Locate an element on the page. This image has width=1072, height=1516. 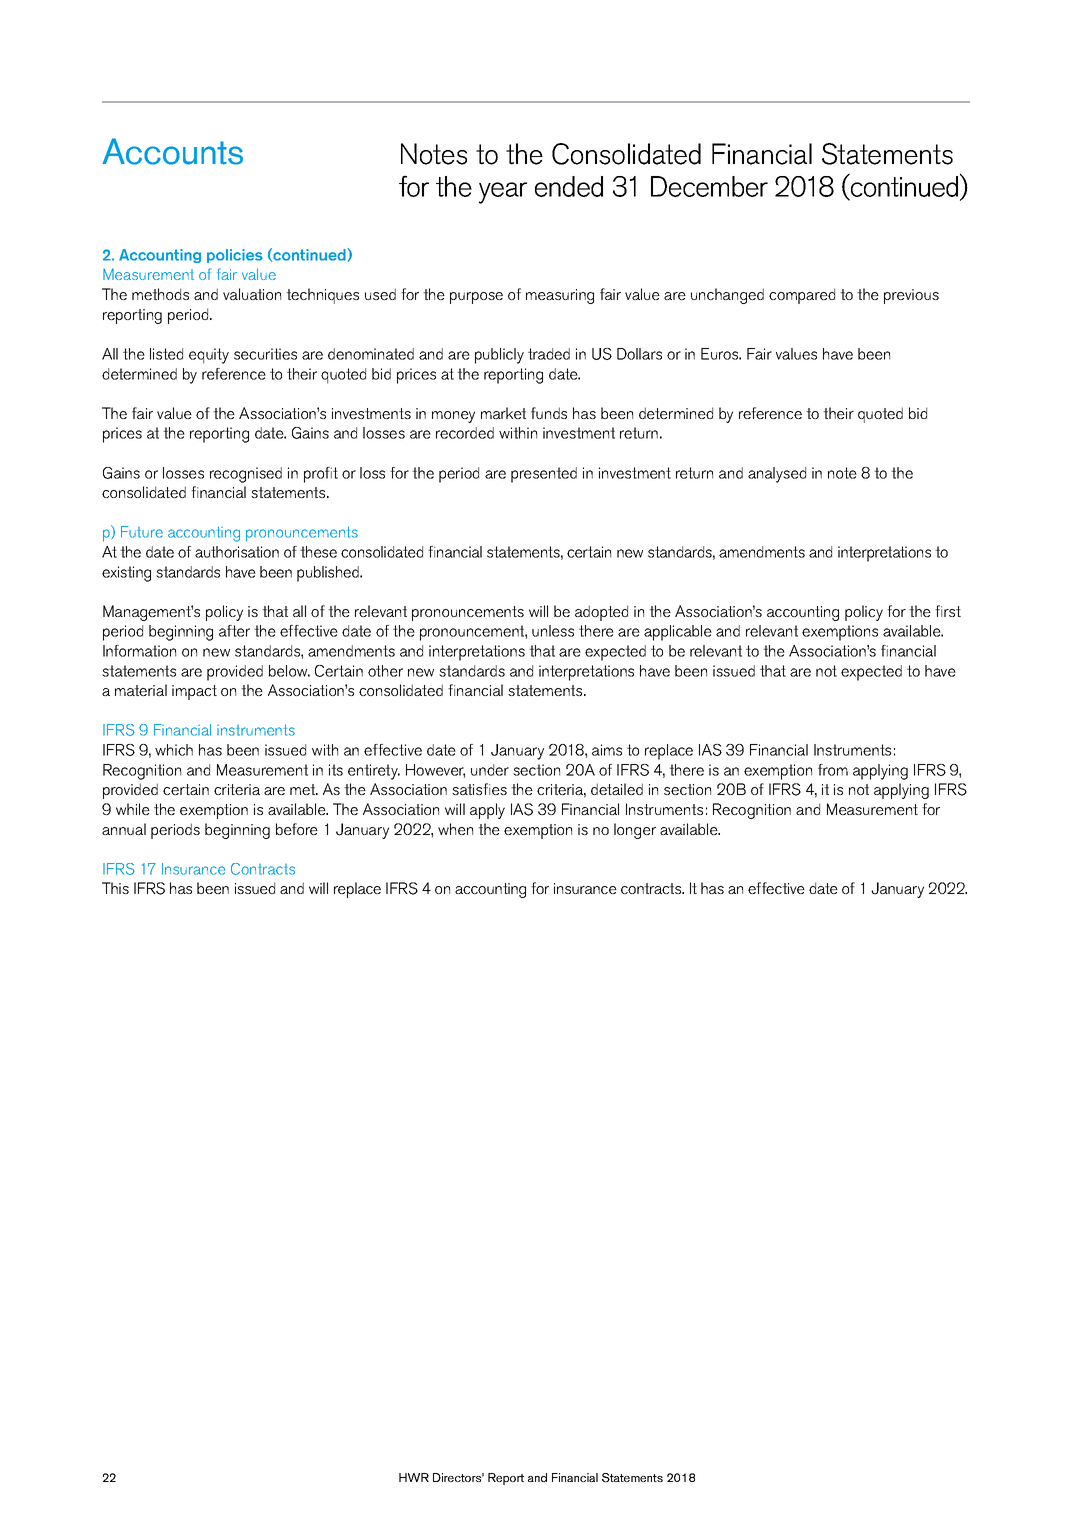
This is located at coordinates (115, 888).
